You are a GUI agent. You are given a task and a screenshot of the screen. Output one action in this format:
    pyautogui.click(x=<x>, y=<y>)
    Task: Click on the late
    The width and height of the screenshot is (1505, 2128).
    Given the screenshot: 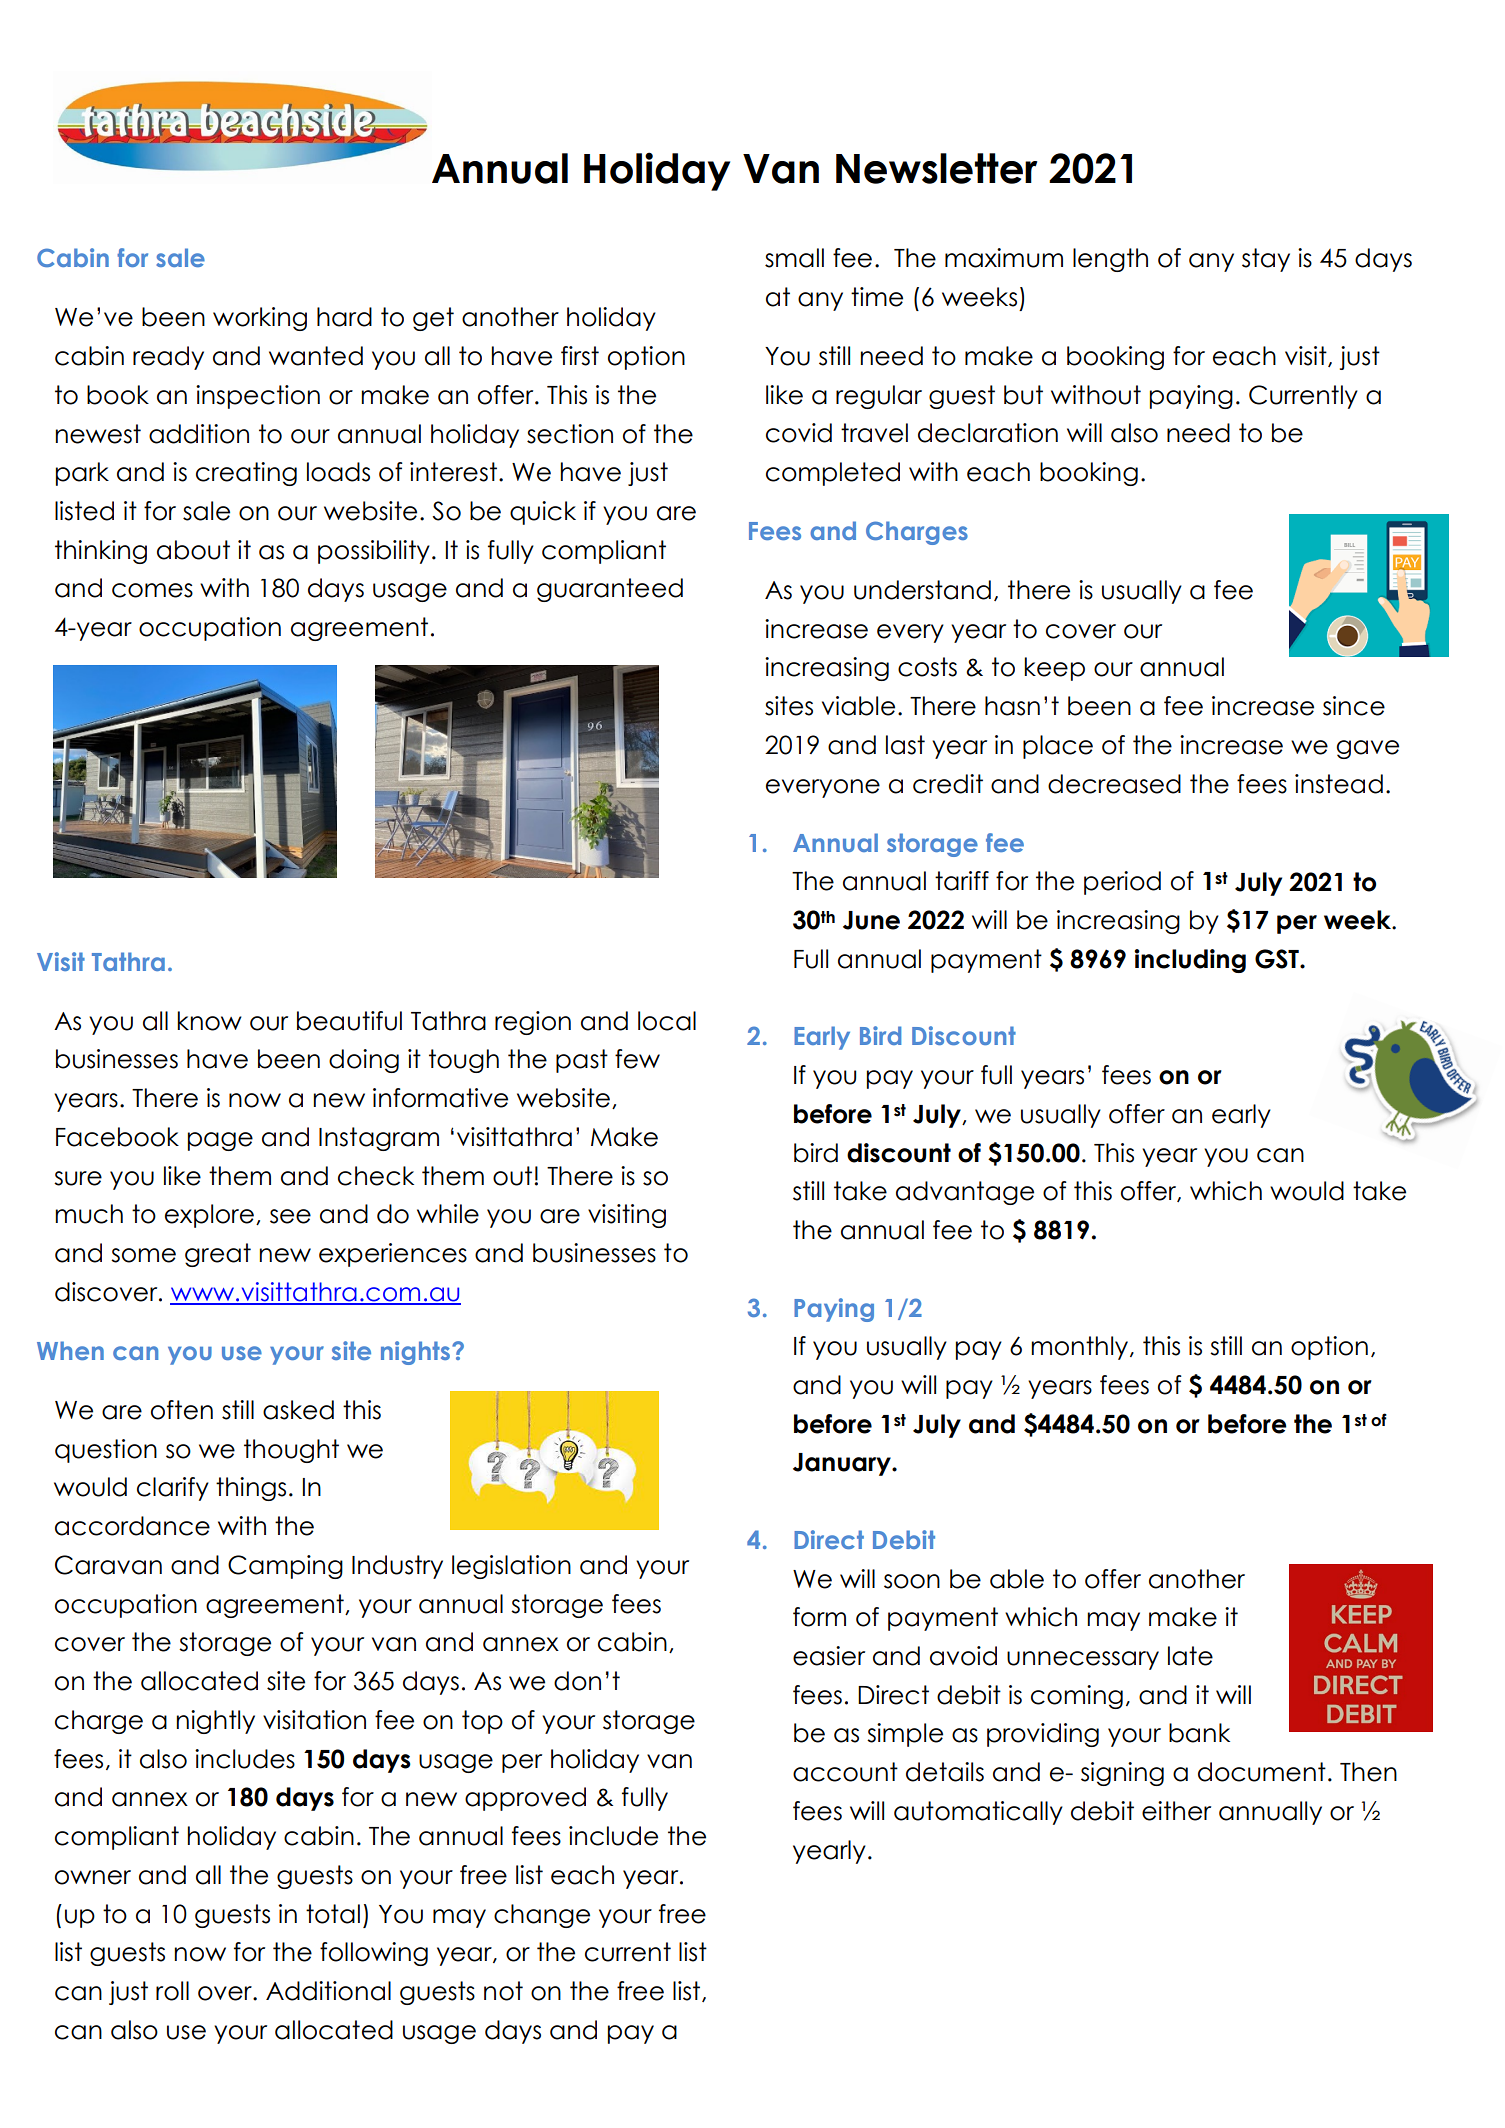 What is the action you would take?
    pyautogui.click(x=1190, y=1656)
